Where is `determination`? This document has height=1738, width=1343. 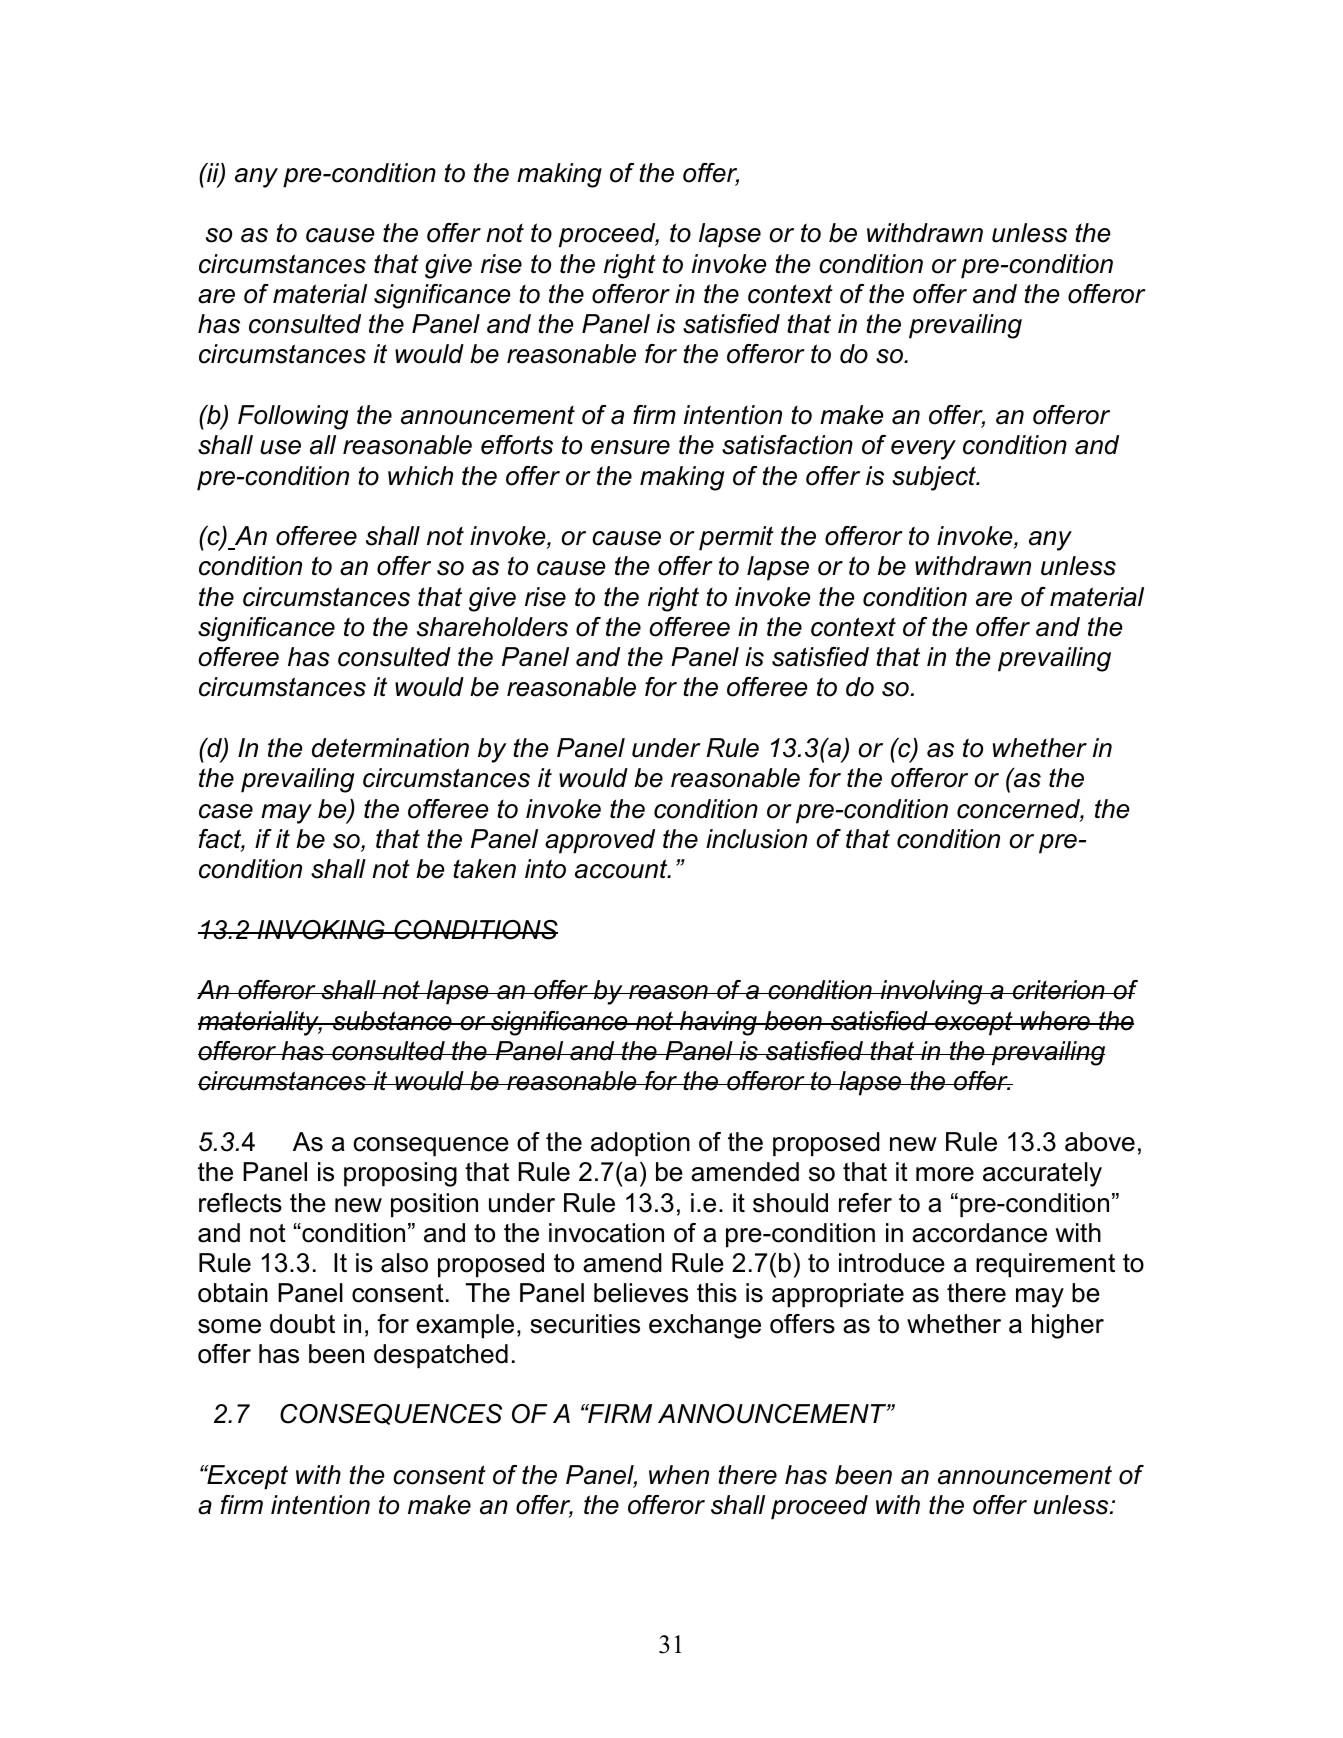 determination is located at coordinates (390, 748).
